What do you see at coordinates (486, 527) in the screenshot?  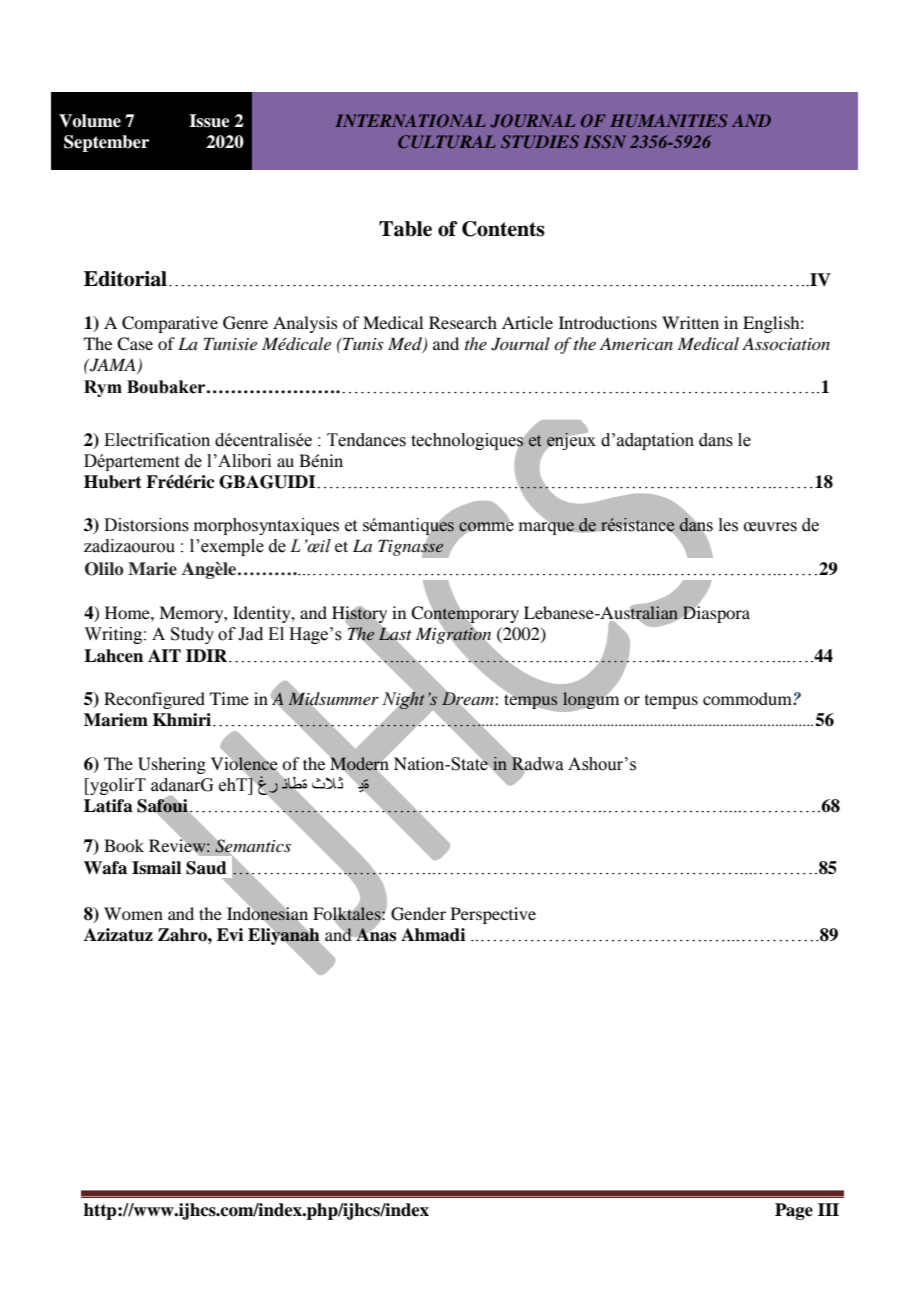 I see `comme` at bounding box center [486, 527].
